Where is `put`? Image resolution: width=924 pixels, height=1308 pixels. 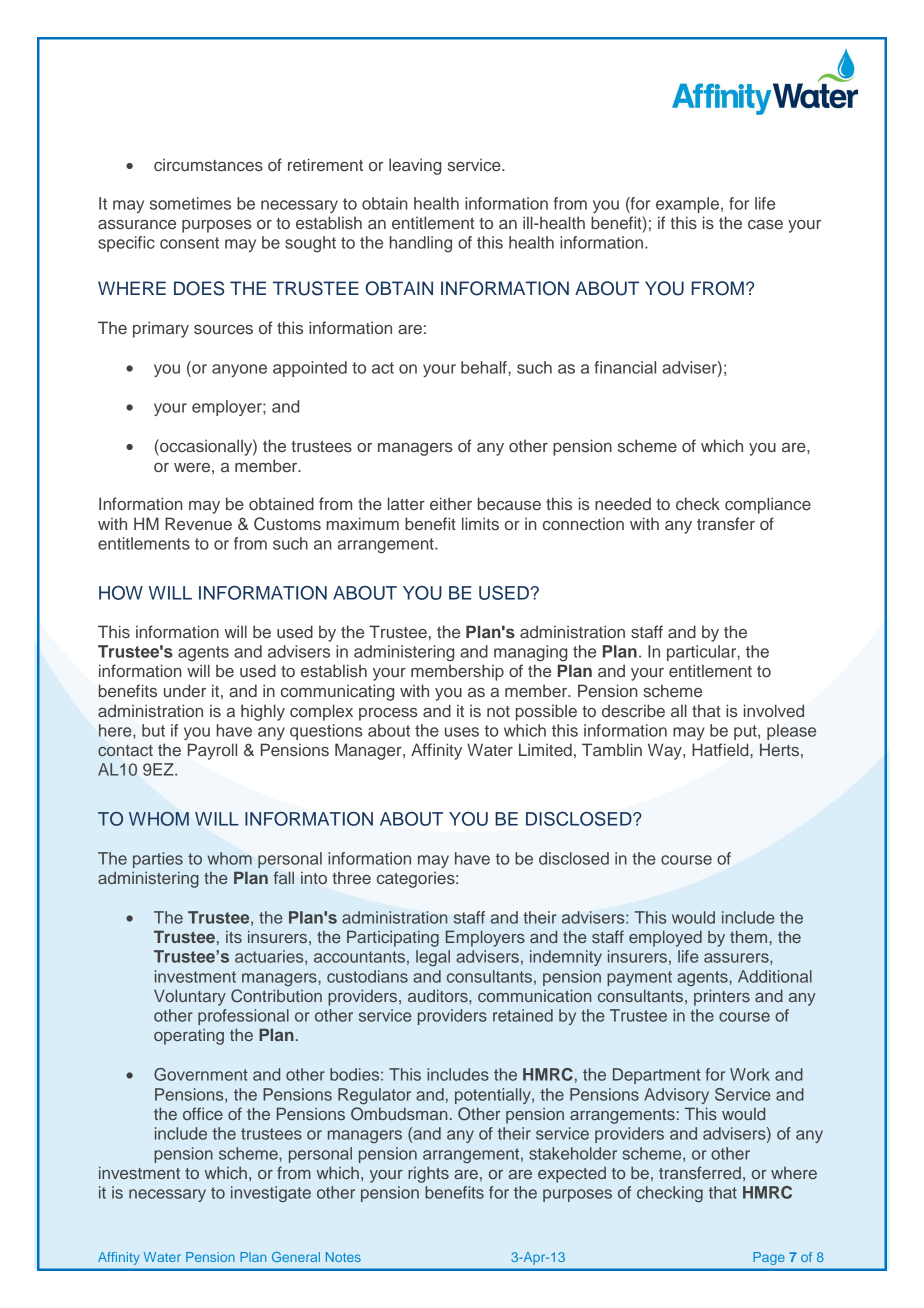
put is located at coordinates (746, 732).
